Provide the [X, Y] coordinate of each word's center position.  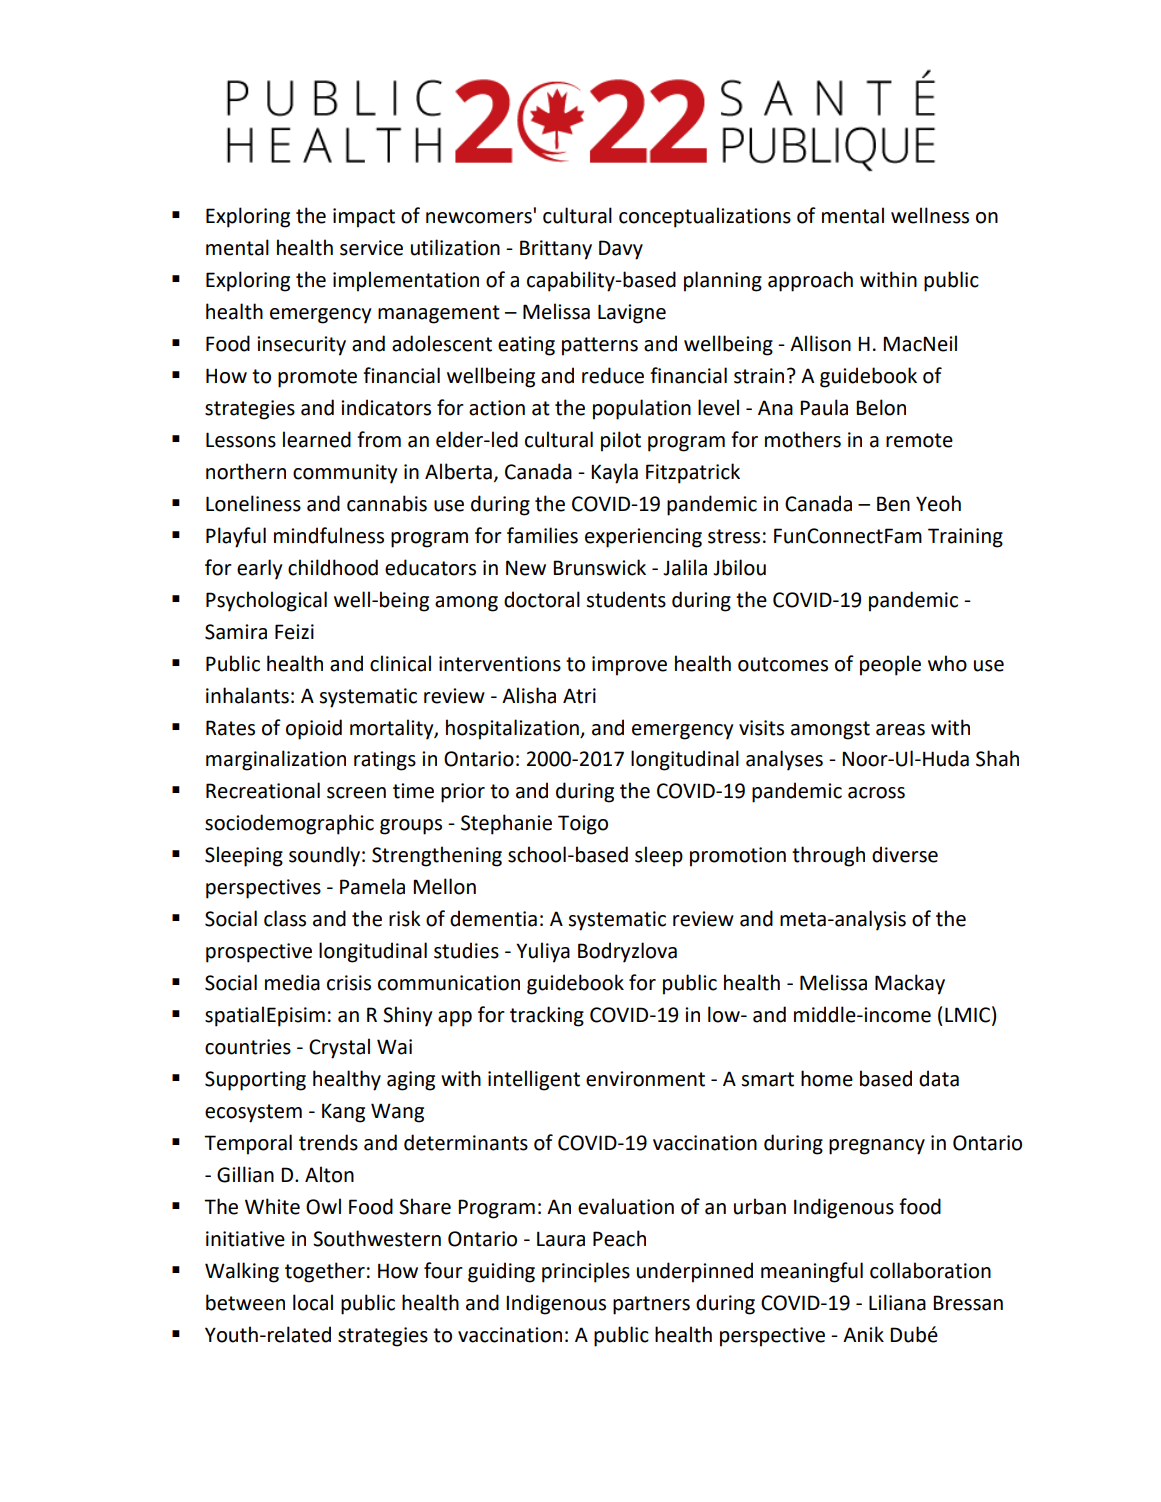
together [325, 1272]
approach [810, 281]
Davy [621, 250]
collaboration [930, 1270]
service [371, 248]
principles [586, 1272]
